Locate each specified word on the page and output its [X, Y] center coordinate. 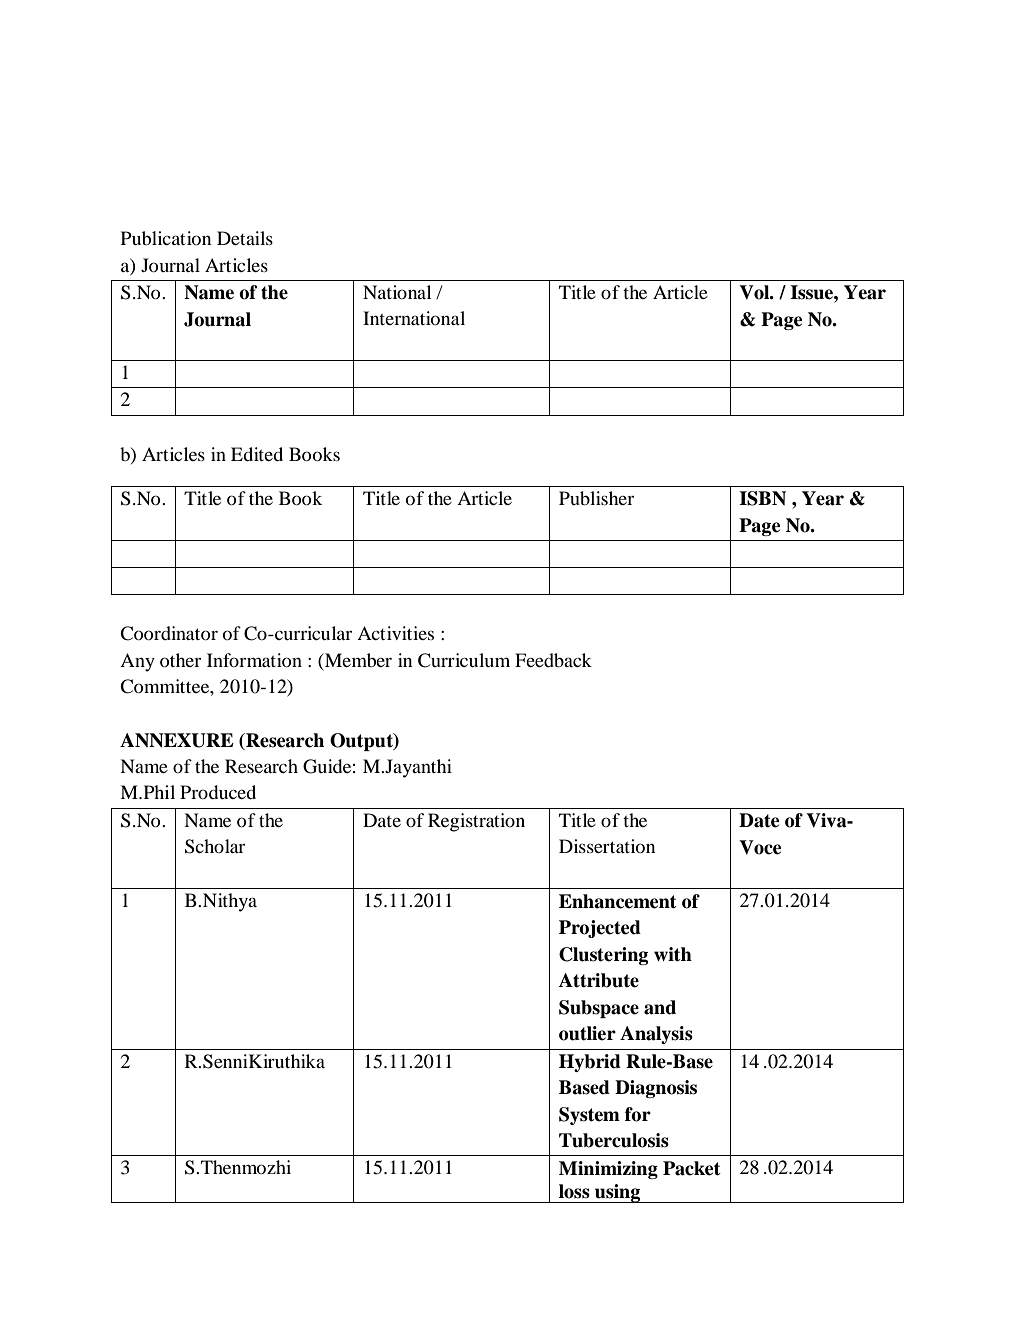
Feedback [553, 660]
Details [245, 238]
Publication [166, 238]
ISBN [762, 498]
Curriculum [464, 660]
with [673, 954]
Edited [257, 454]
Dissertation [607, 846]
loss [574, 1191]
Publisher [596, 498]
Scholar [215, 846]
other [180, 660]
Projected [600, 929]
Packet [692, 1168]
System [589, 1116]
